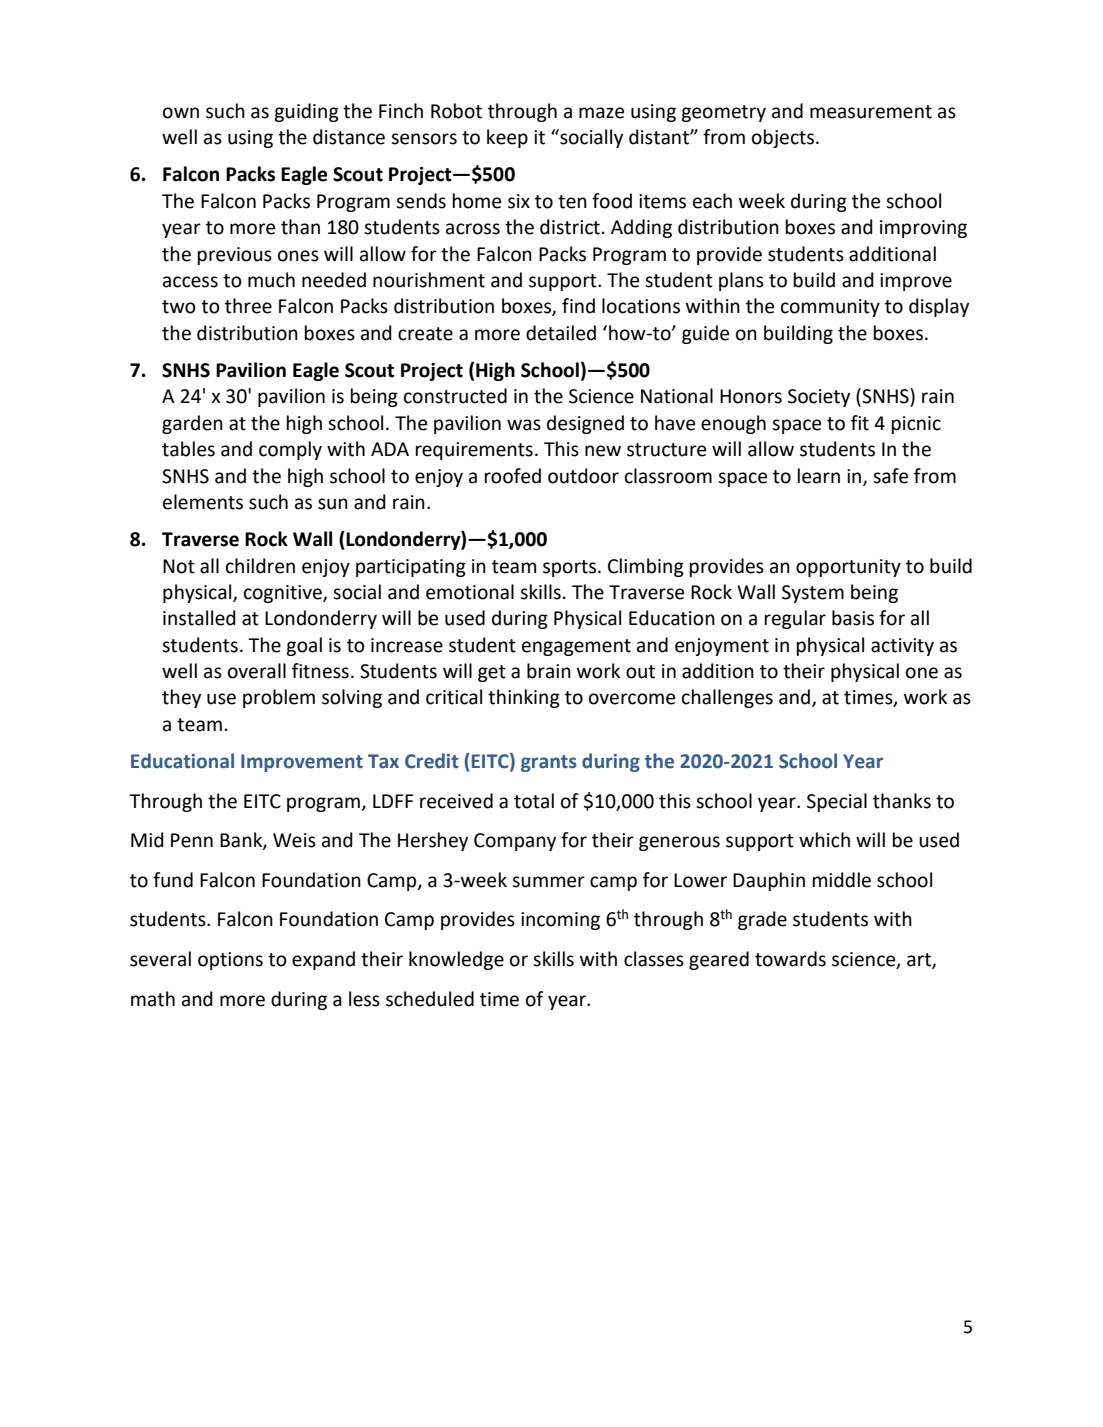 The width and height of the screenshot is (1103, 1427). Describe the element at coordinates (230, 961) in the screenshot. I see `options` at that location.
